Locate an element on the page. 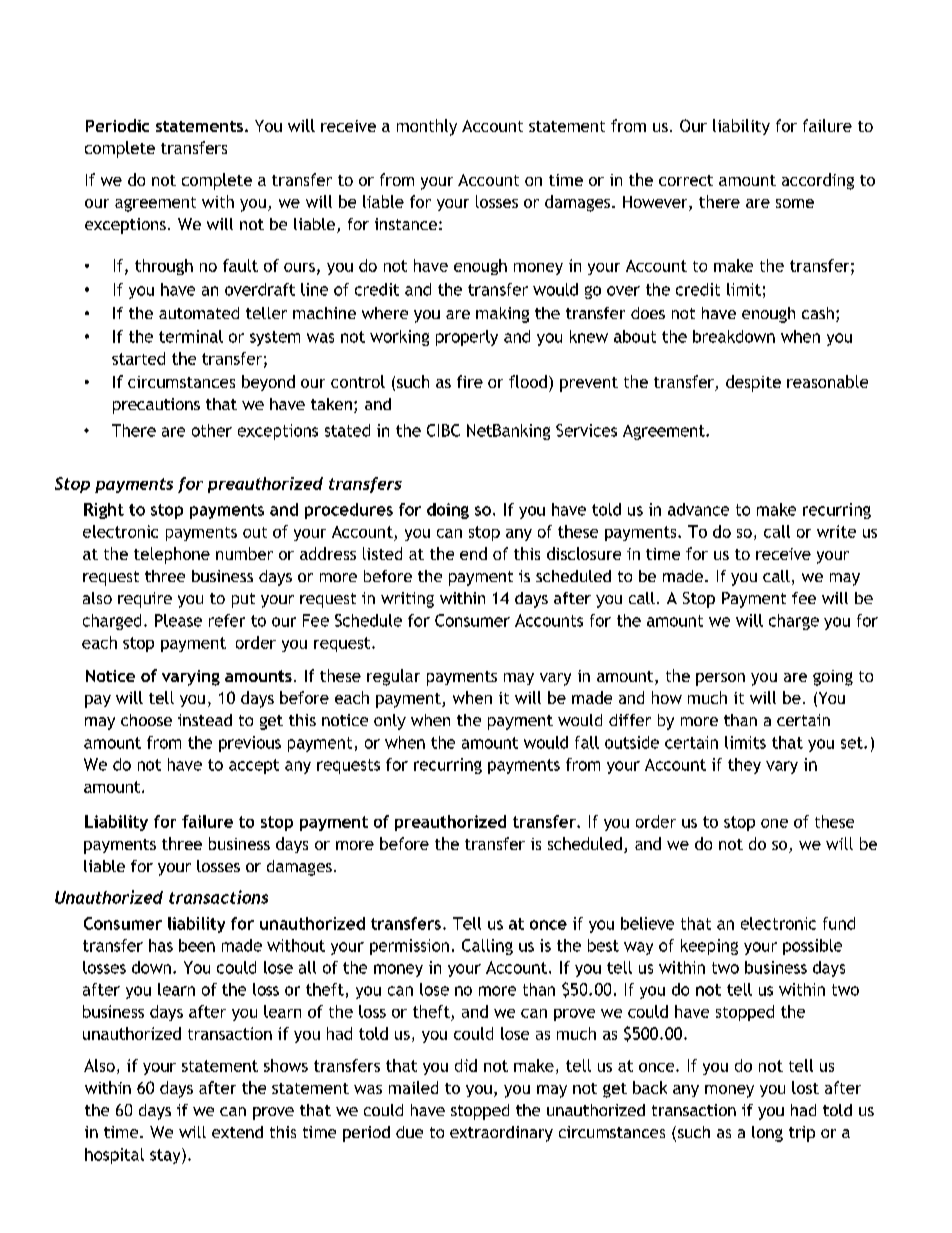 Image resolution: width=952 pixels, height=1233 pixels. monthly is located at coordinates (427, 127).
